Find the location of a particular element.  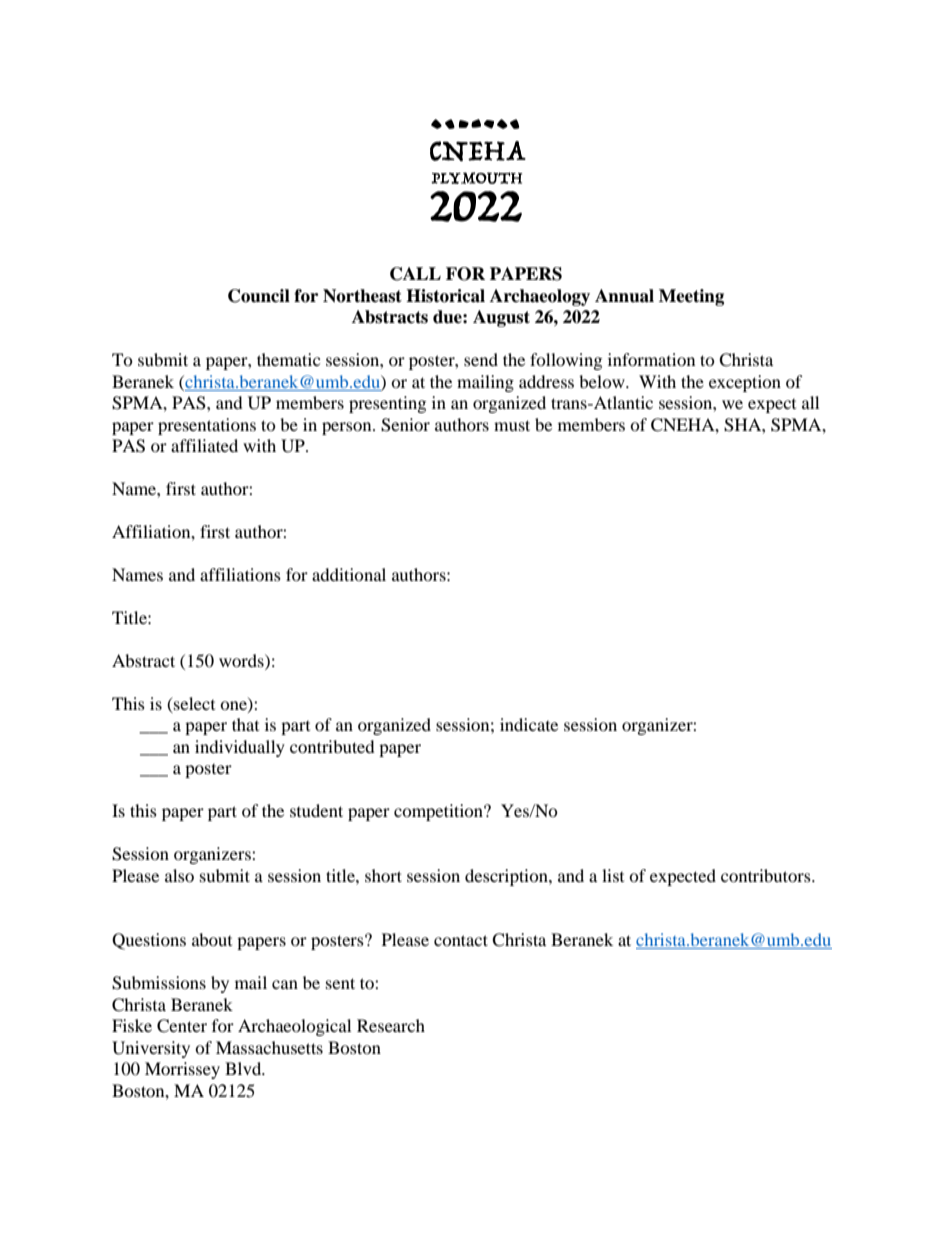

Meeting is located at coordinates (691, 297).
